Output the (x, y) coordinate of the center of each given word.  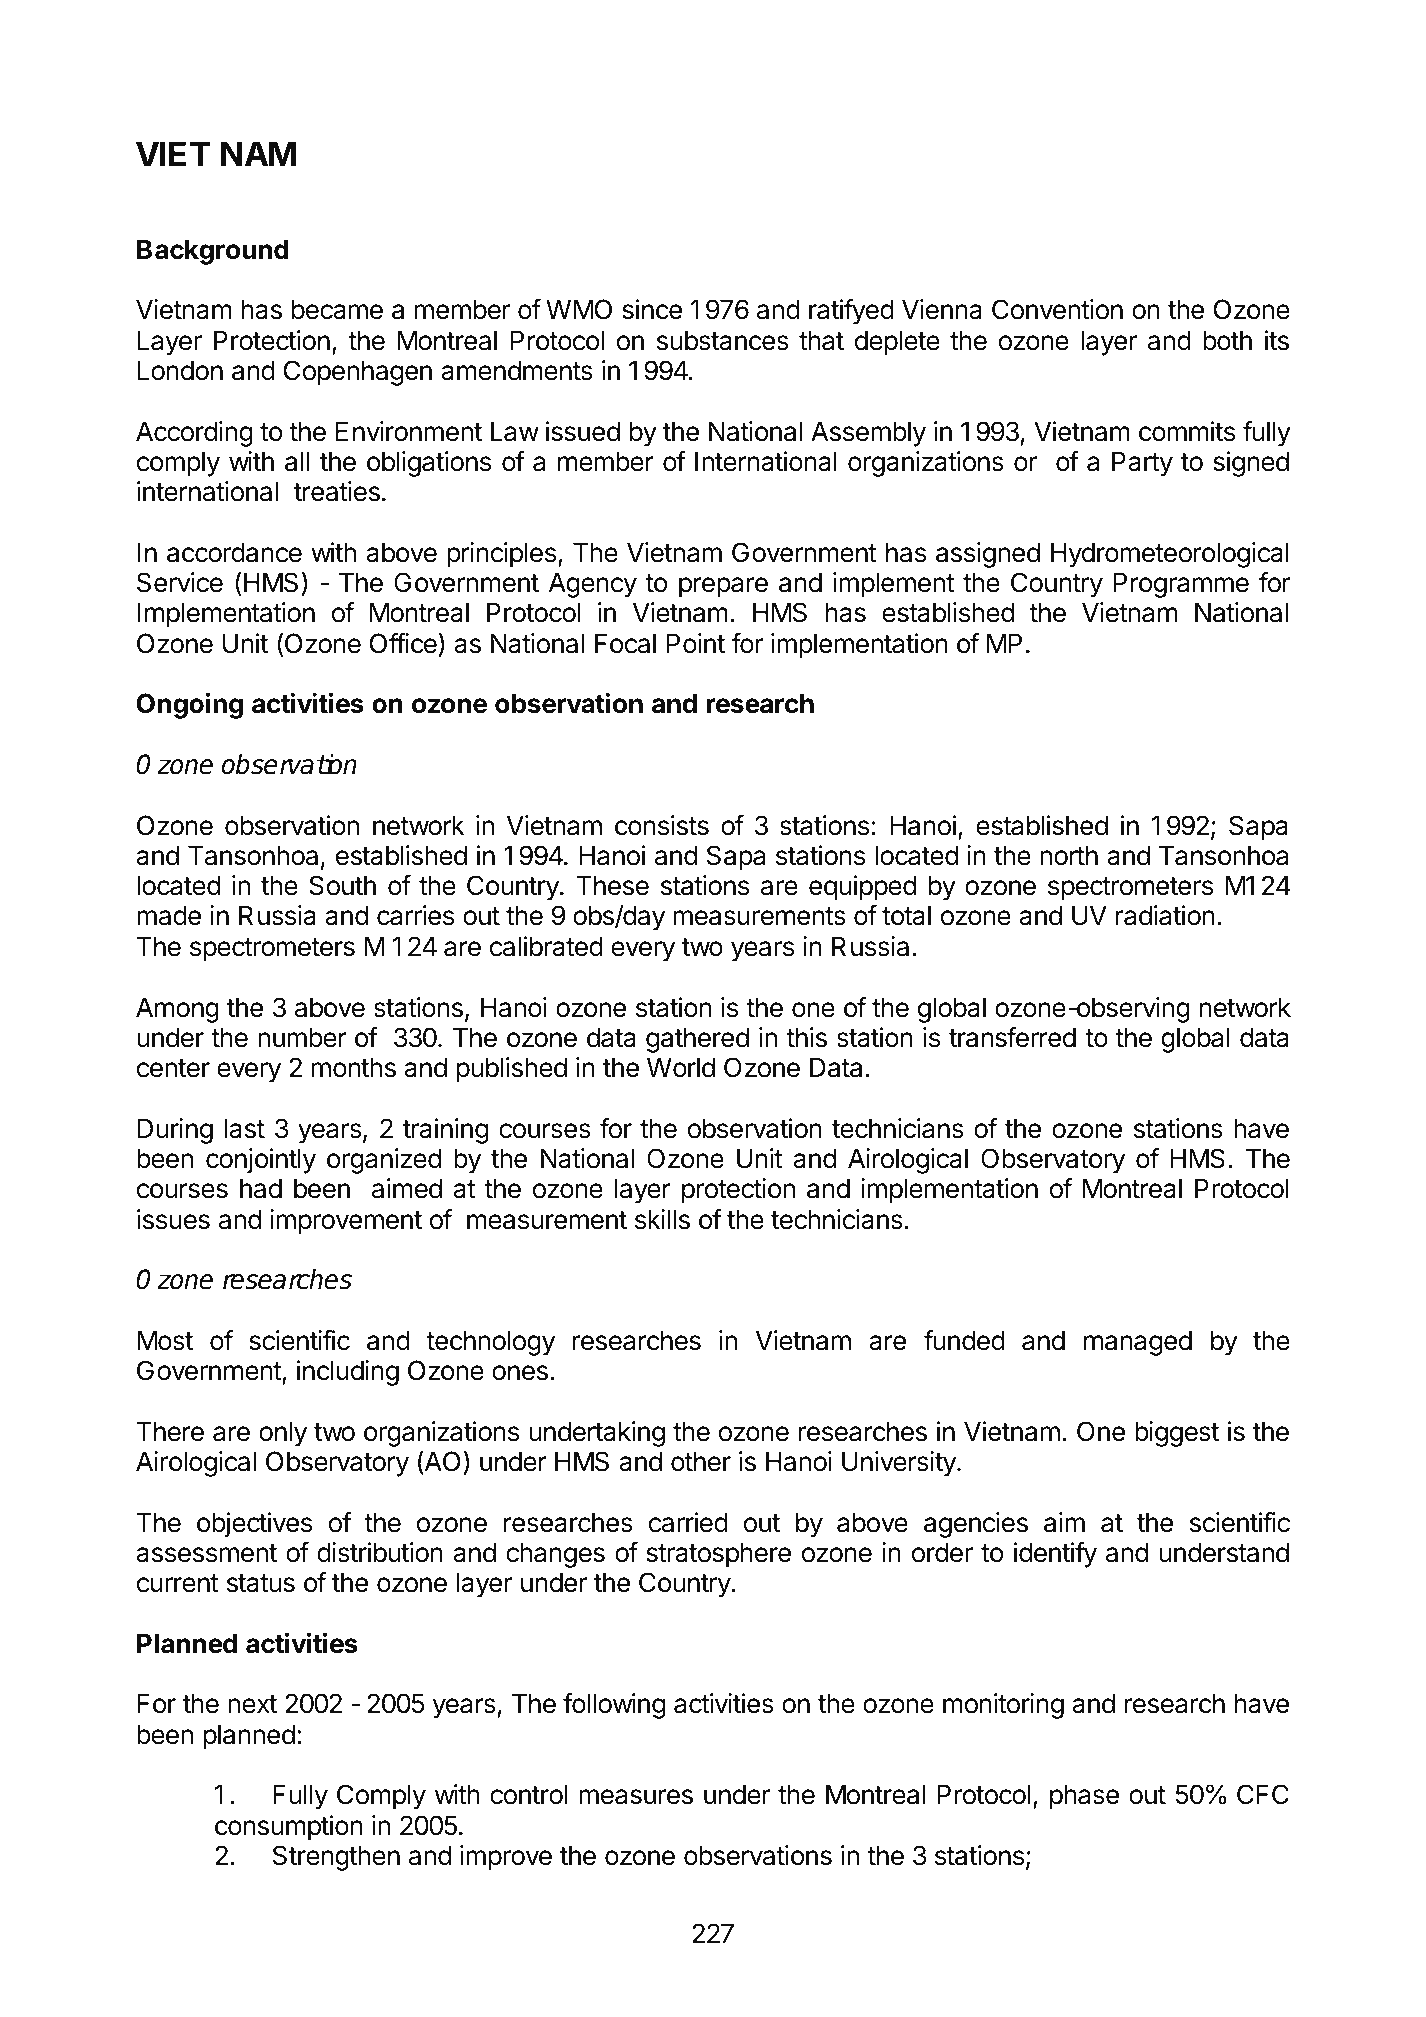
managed (1138, 1343)
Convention (1057, 309)
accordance (234, 552)
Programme (1181, 585)
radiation (1165, 915)
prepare (723, 587)
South (342, 885)
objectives (254, 1525)
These (612, 885)
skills (662, 1219)
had (261, 1188)
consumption (289, 1828)
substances (723, 340)
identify (1055, 1555)
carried (688, 1522)
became (337, 309)
